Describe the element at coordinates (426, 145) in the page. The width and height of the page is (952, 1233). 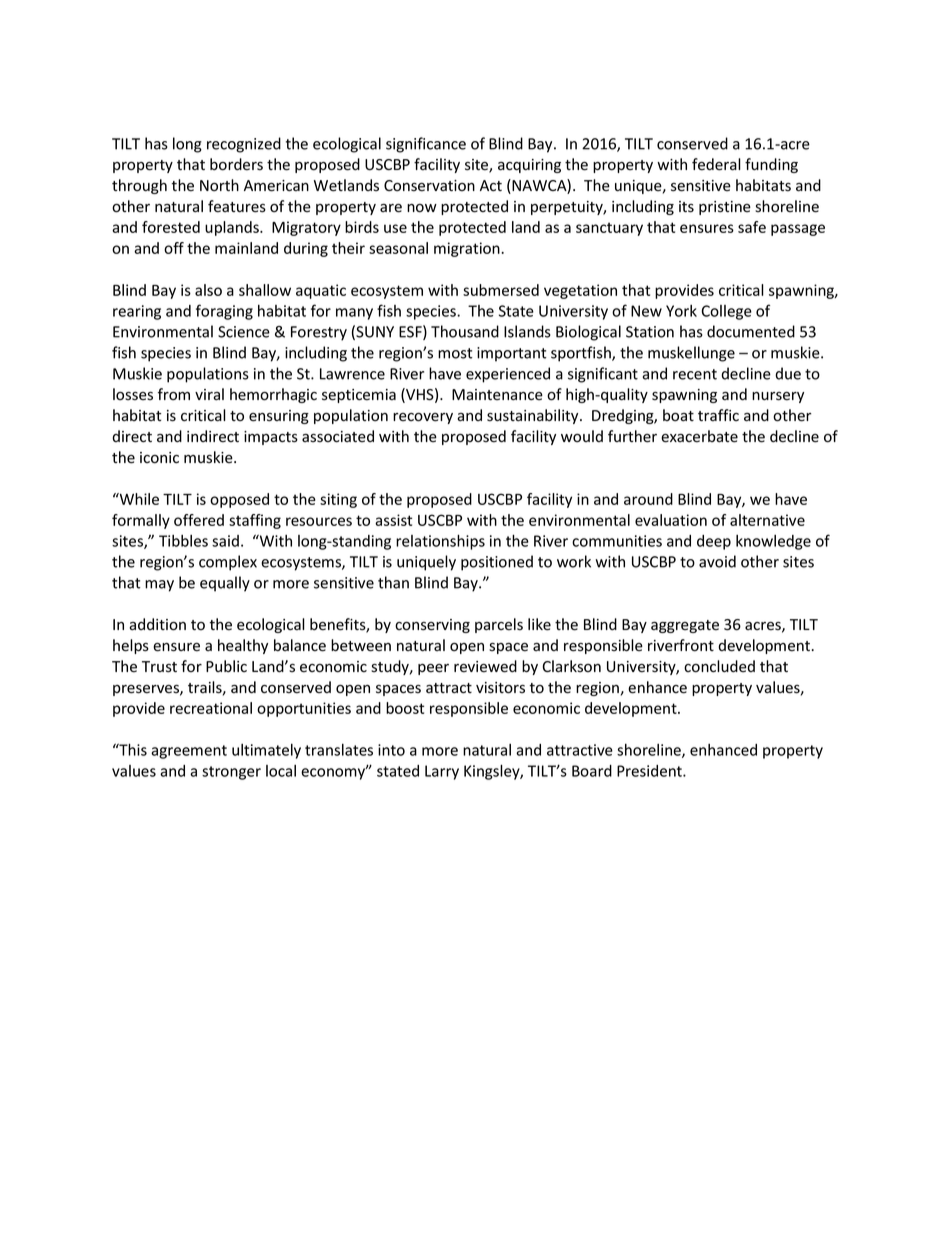
I see `significance` at that location.
